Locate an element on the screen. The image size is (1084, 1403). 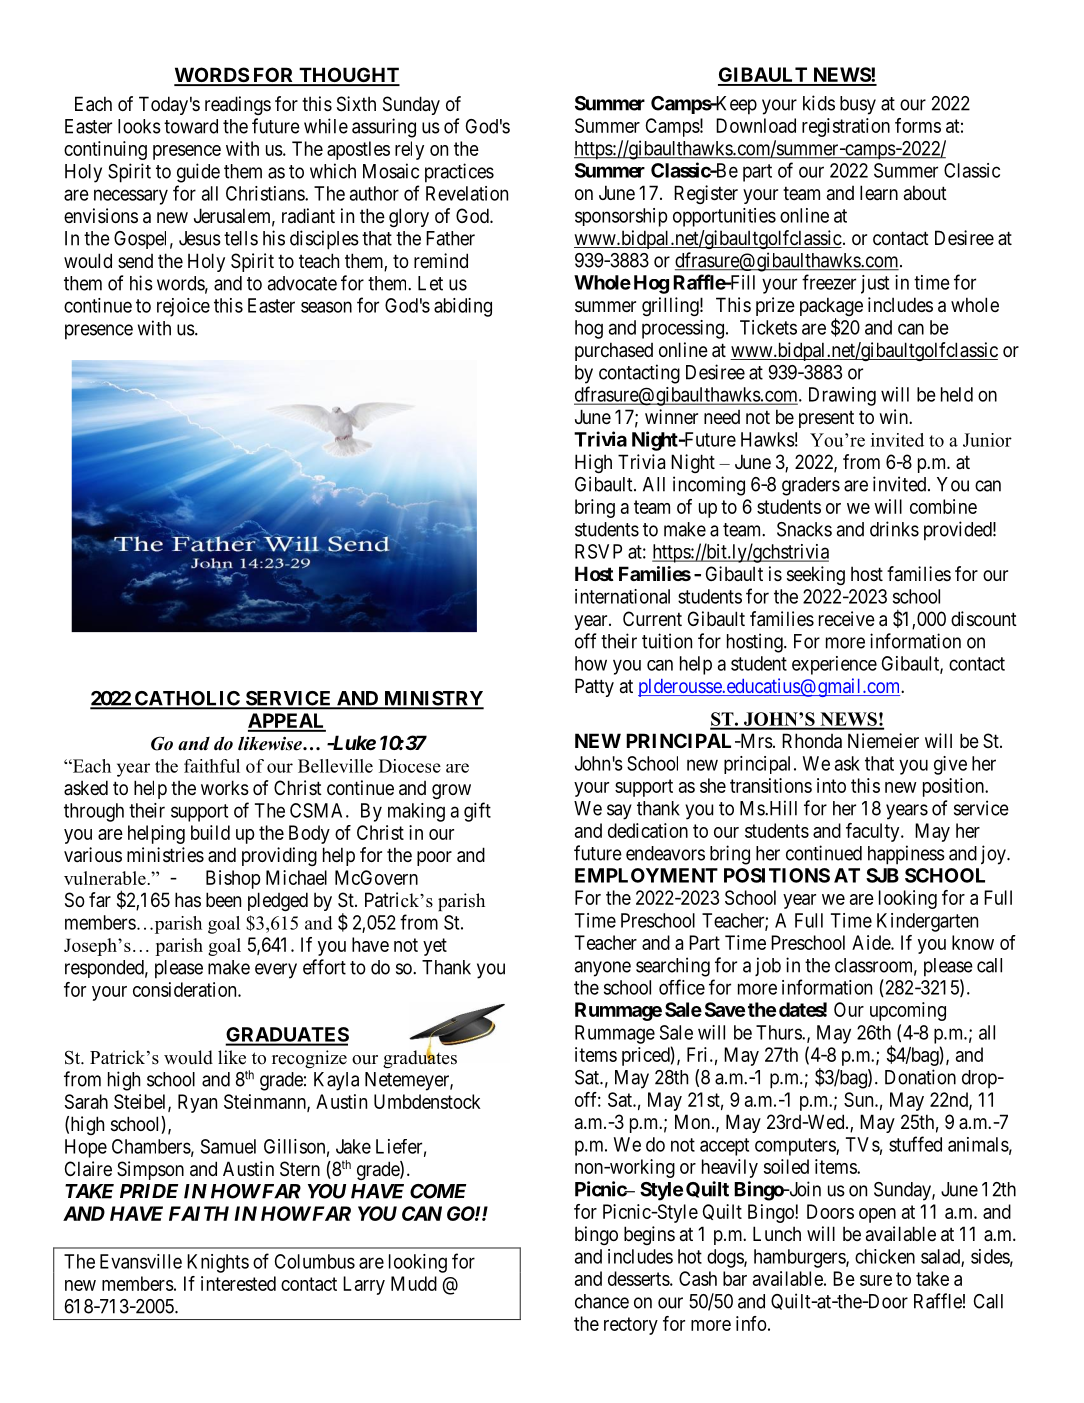
rejoice is located at coordinates (183, 307).
